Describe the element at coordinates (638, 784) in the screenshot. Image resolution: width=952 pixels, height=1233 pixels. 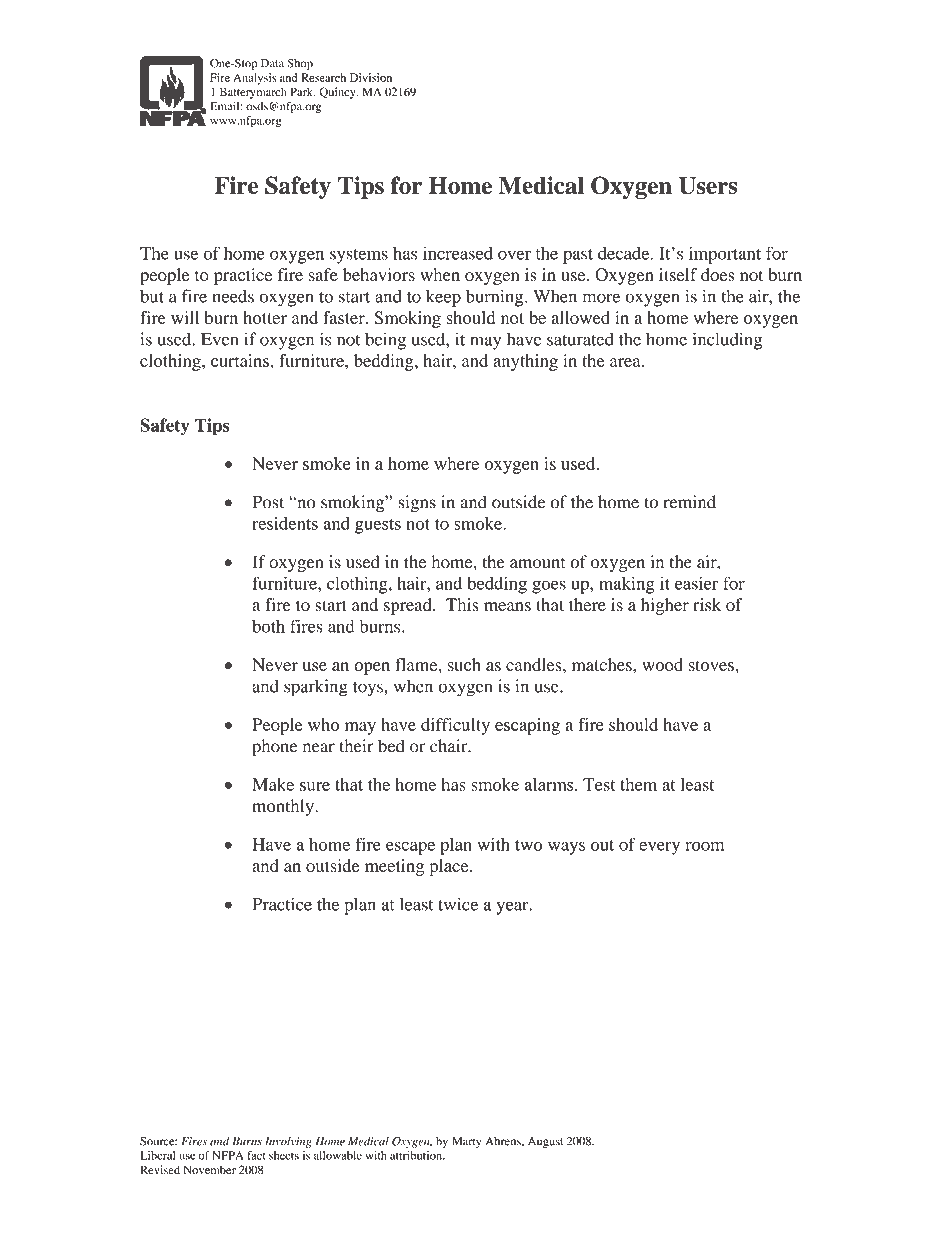
I see `them` at that location.
